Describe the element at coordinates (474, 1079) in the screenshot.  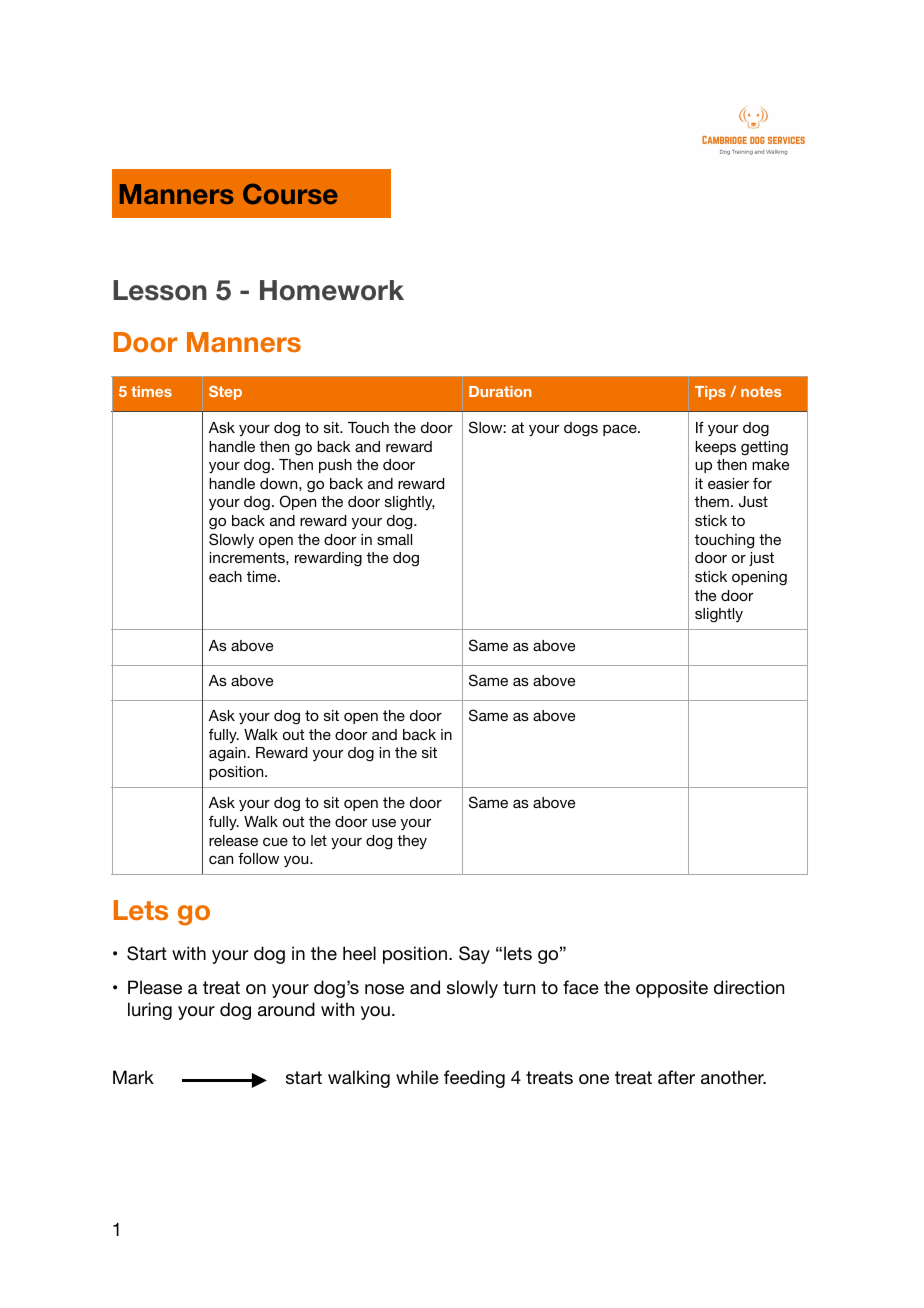
I see `feeding` at that location.
